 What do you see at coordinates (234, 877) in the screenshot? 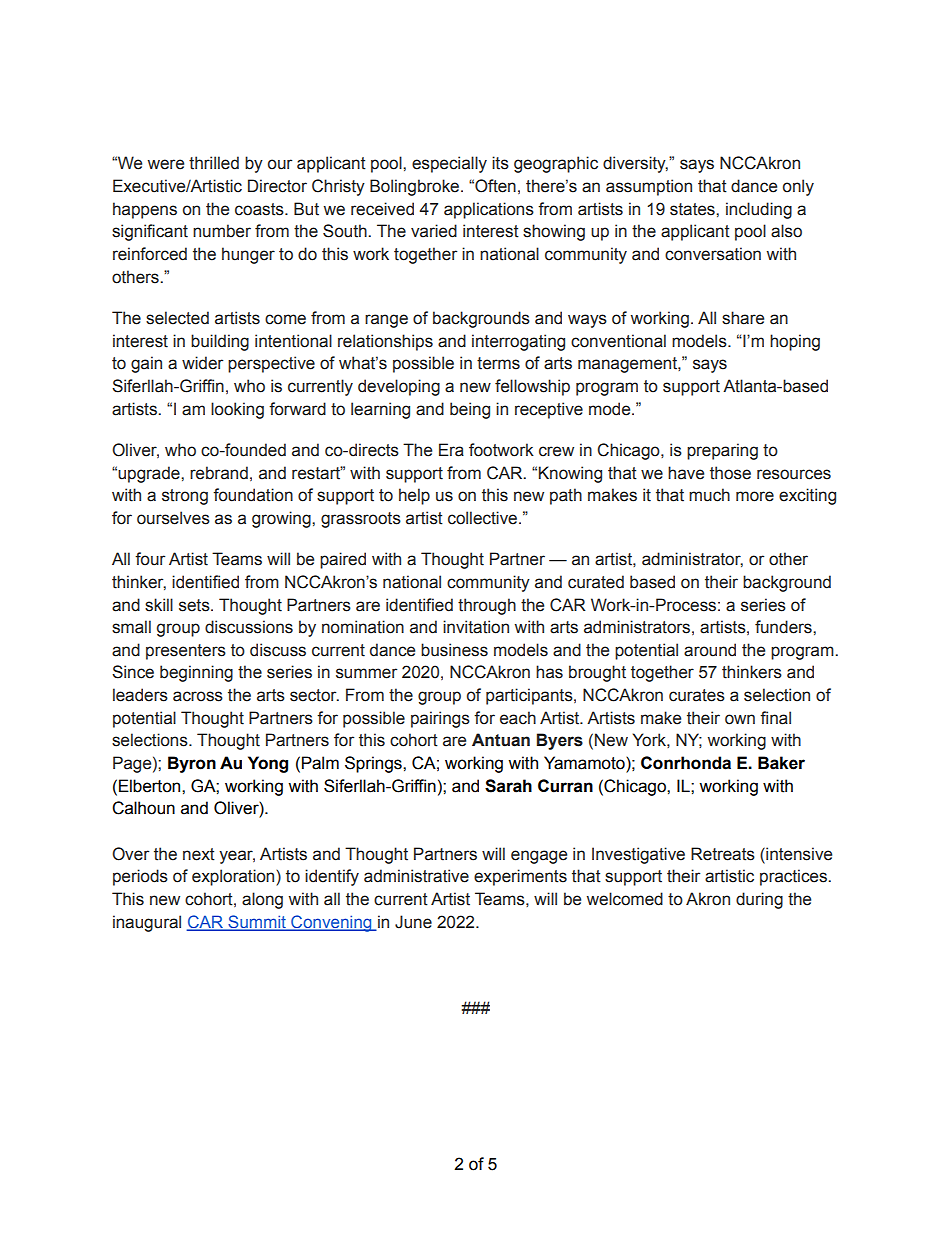
I see `exploration` at bounding box center [234, 877].
